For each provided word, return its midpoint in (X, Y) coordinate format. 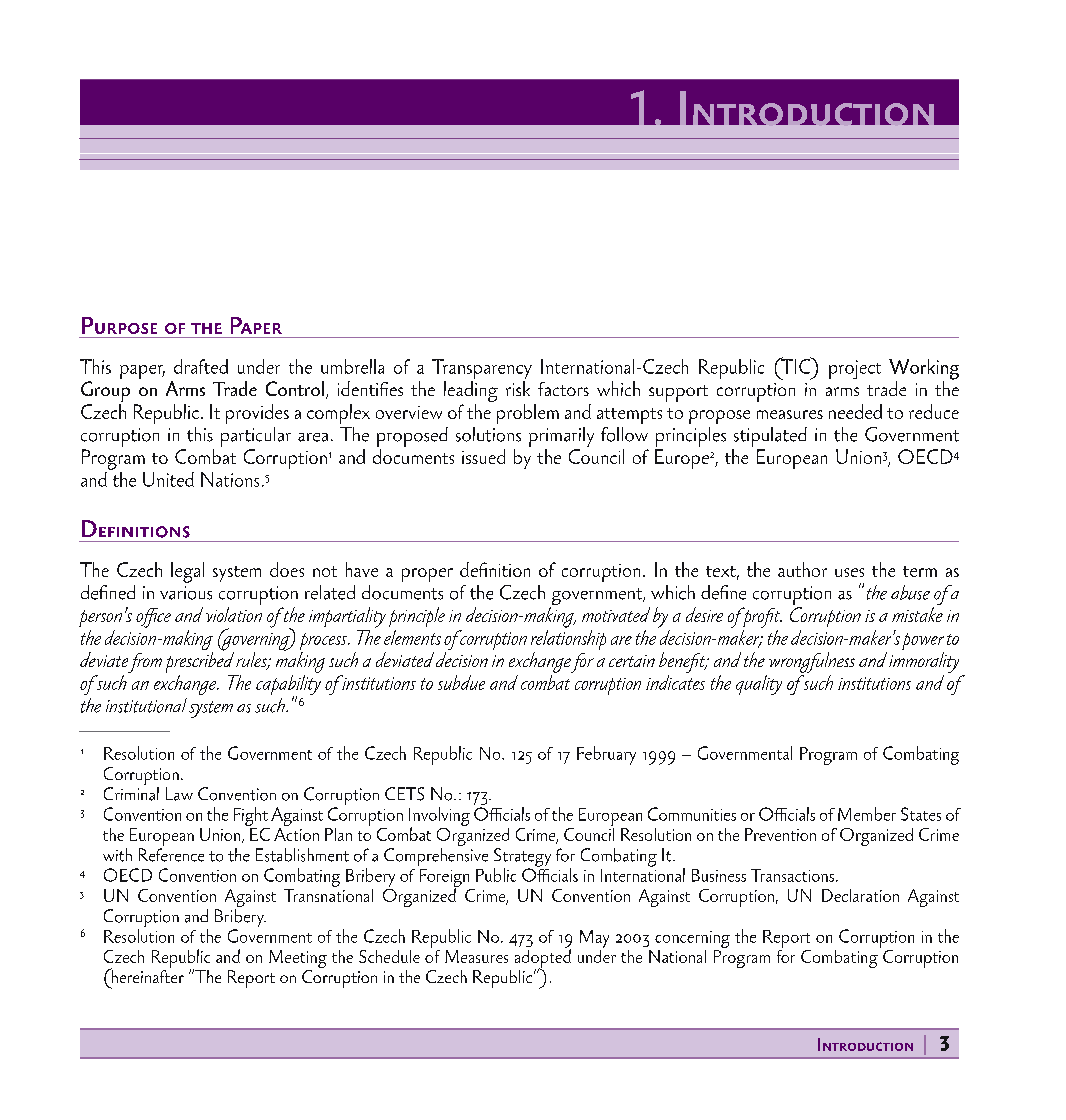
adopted (543, 958)
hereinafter (146, 975)
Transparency (482, 370)
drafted (201, 366)
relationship (568, 640)
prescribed (200, 661)
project (855, 369)
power (923, 643)
